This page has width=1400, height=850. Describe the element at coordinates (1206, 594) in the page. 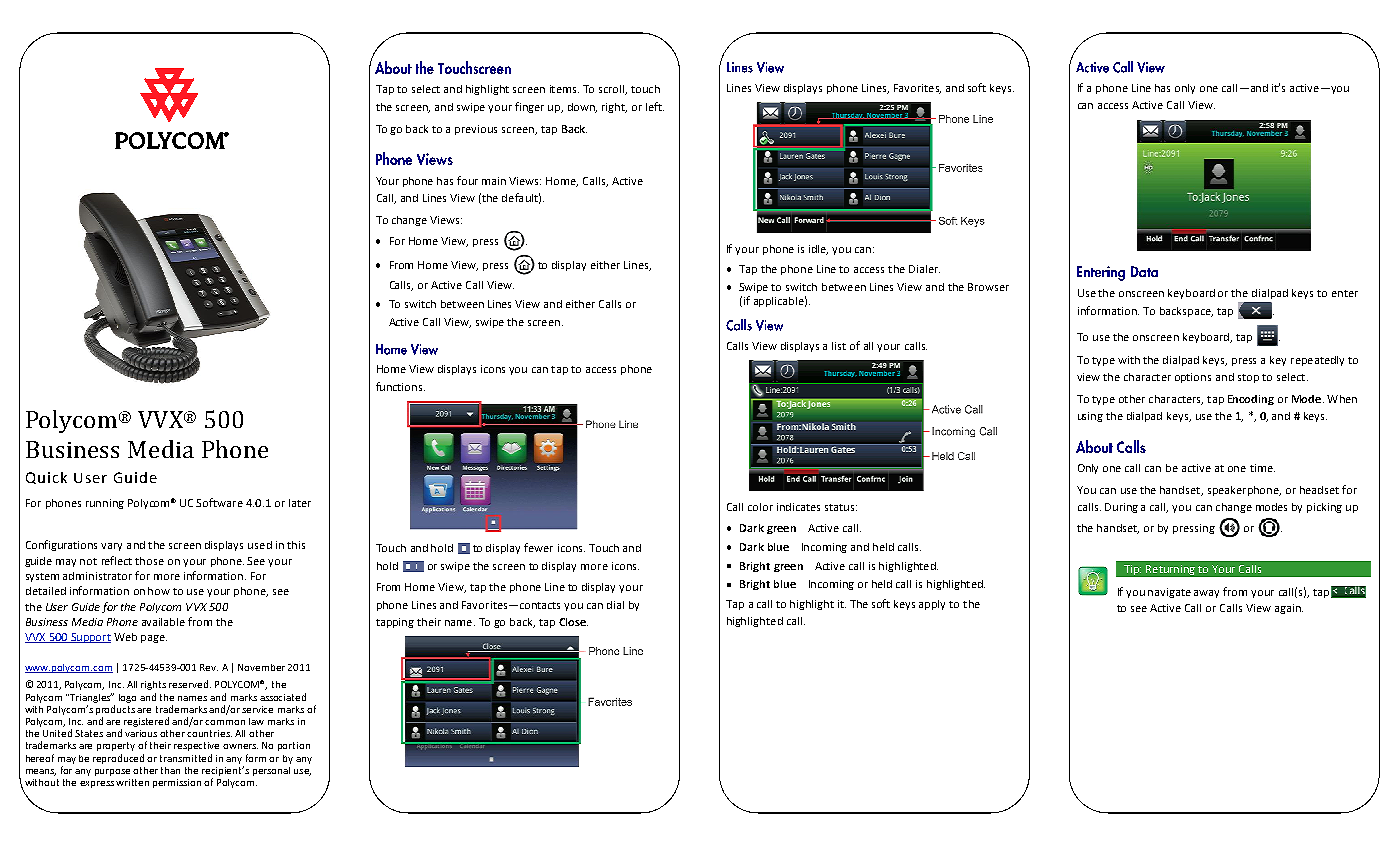

I see `away` at that location.
